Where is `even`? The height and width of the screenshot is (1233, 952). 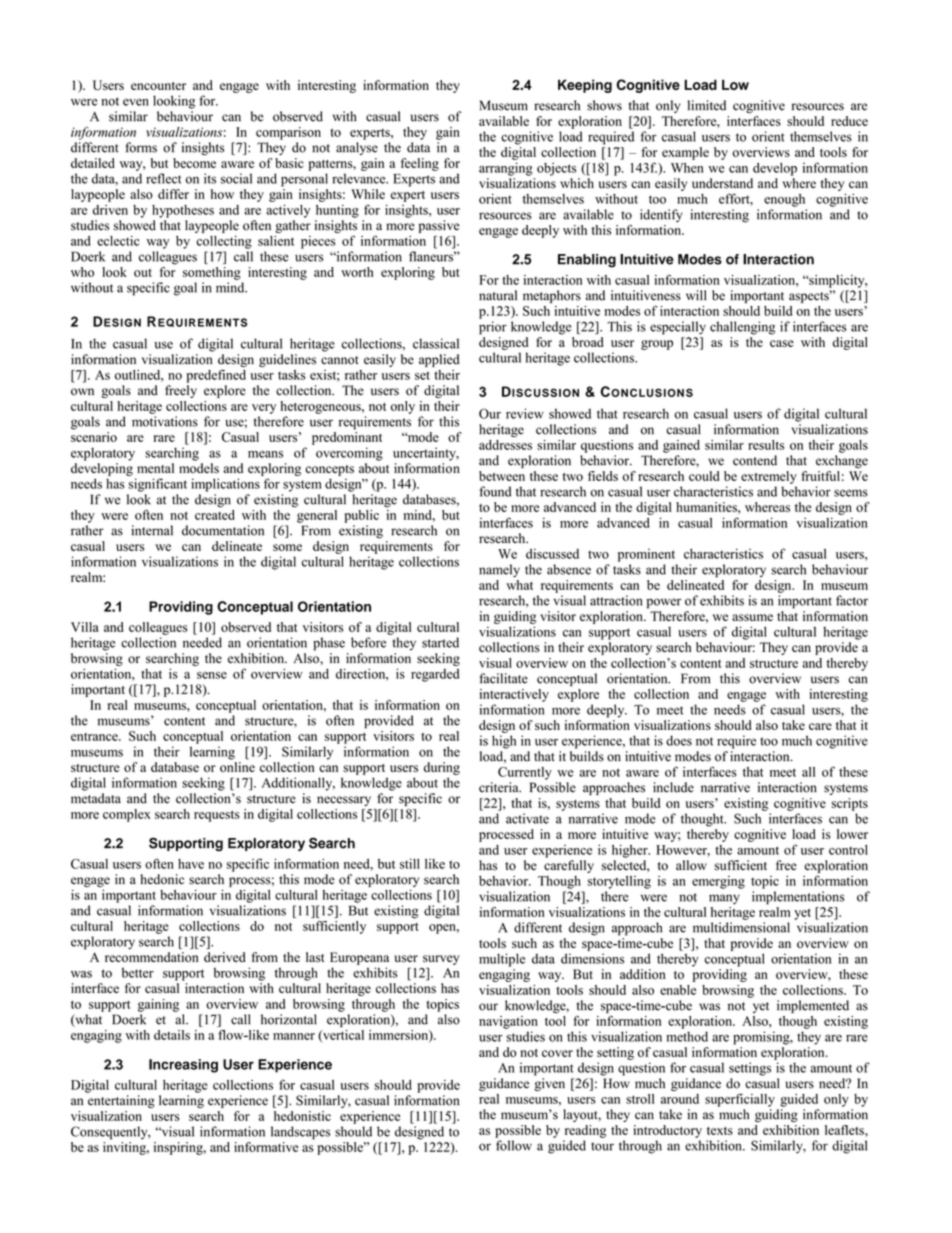
even is located at coordinates (136, 102).
